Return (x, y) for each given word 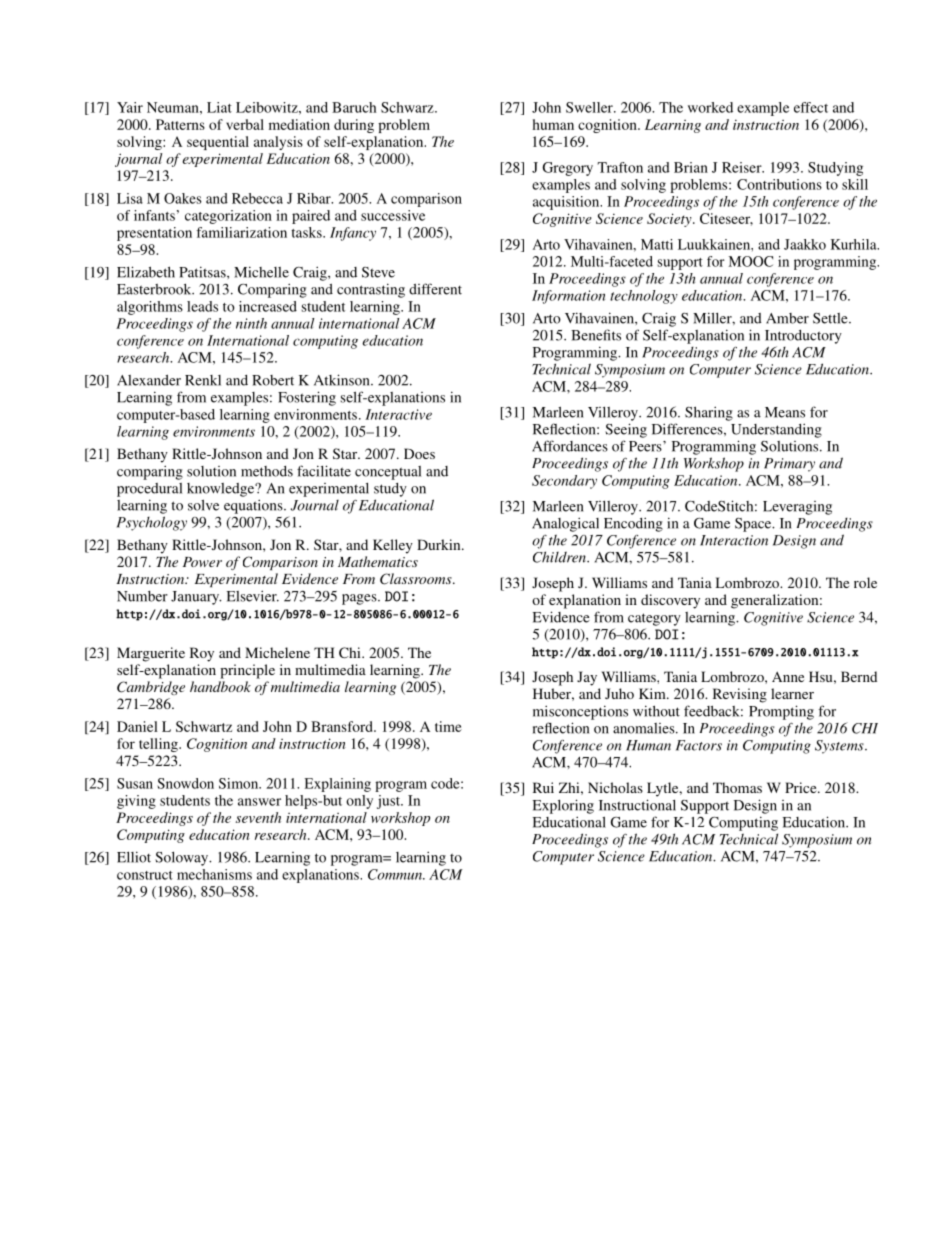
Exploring (563, 806)
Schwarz (408, 107)
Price (802, 787)
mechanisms (214, 874)
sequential (218, 143)
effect (811, 107)
